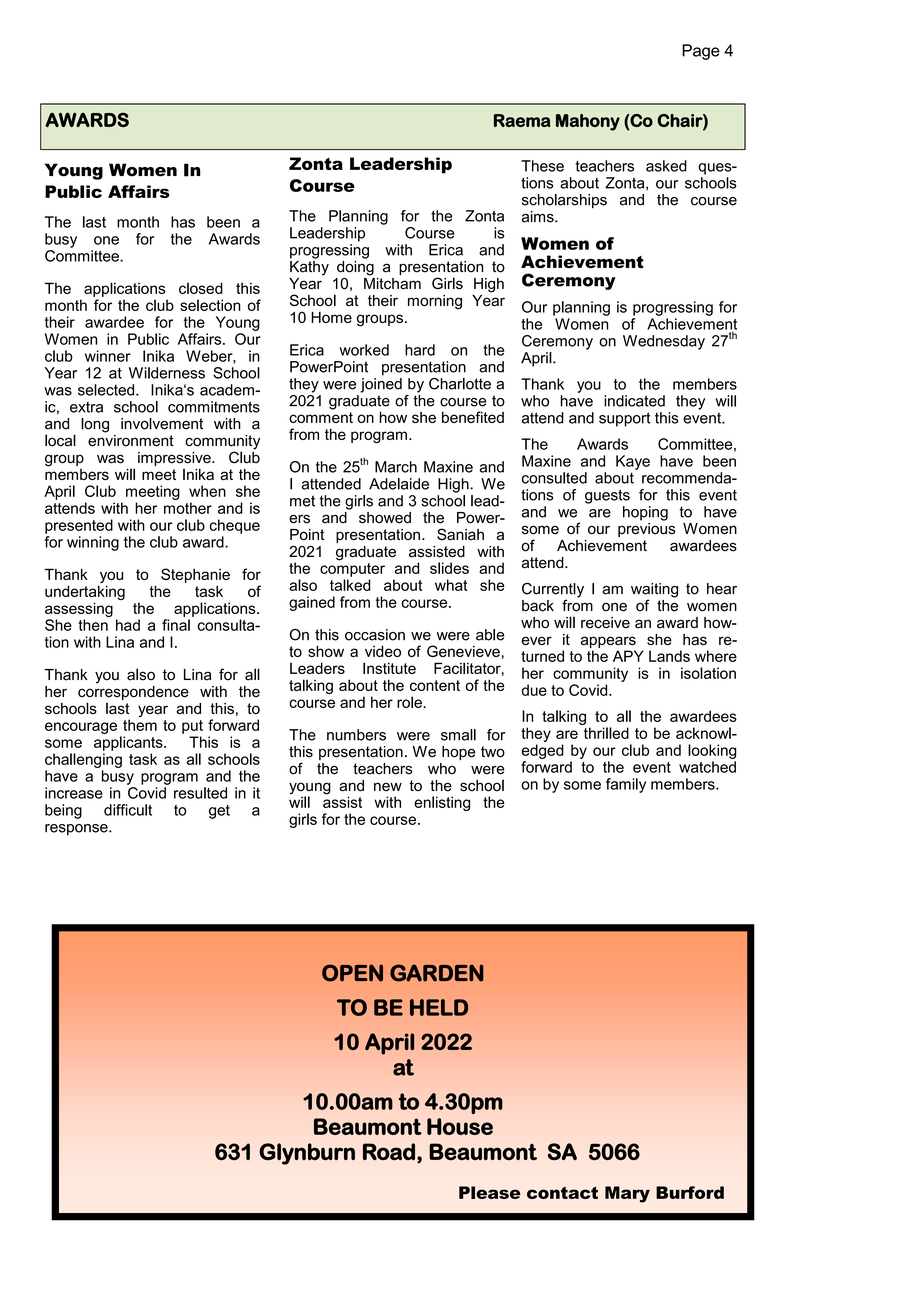 This screenshot has height=1308, width=924. Describe the element at coordinates (188, 508) in the screenshot. I see `mother` at that location.
